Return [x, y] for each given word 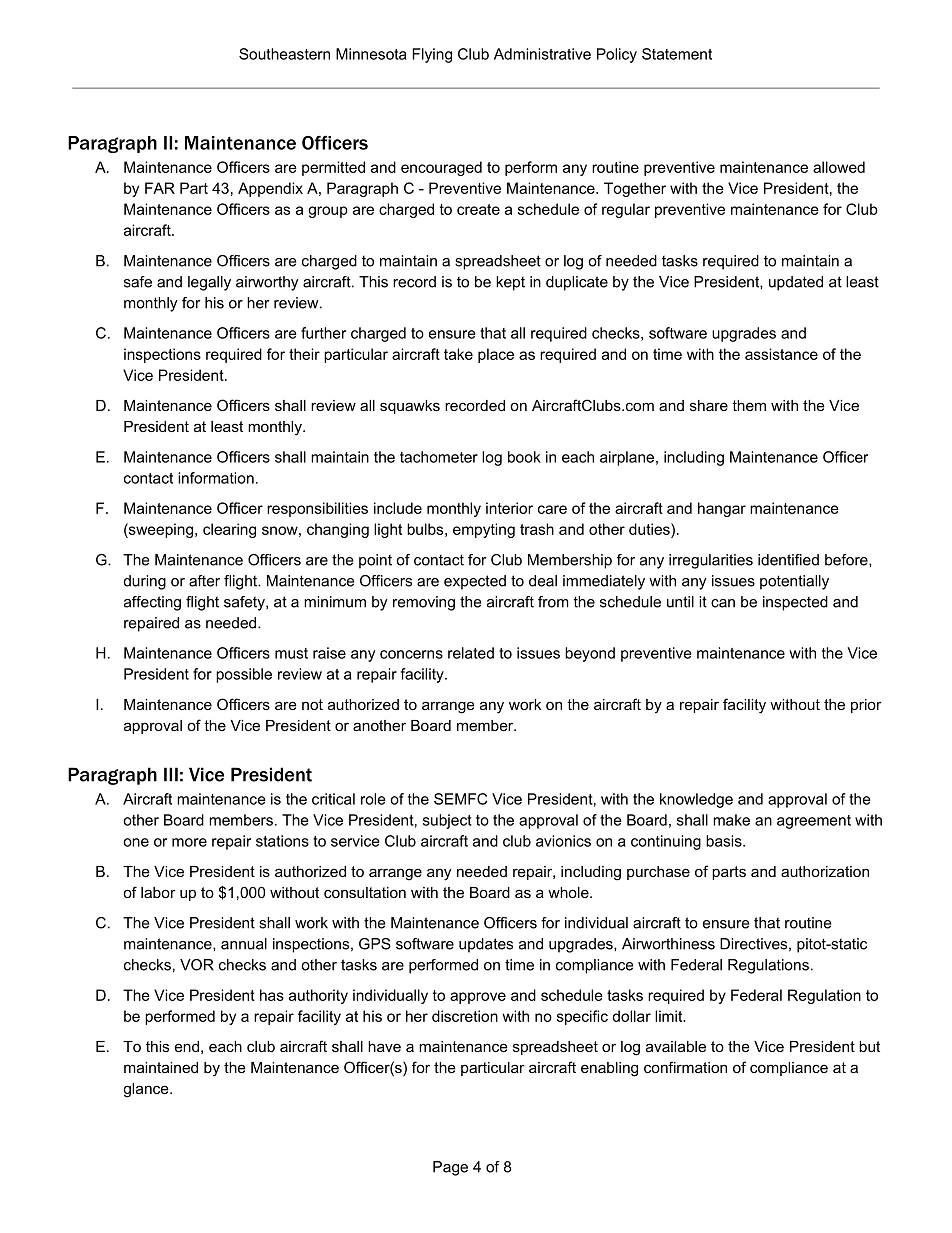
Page [450, 1168]
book [524, 457]
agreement [814, 822]
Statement [677, 54]
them [749, 405]
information [216, 478]
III [171, 774]
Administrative [542, 54]
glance [147, 1090]
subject [447, 821]
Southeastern [284, 54]
